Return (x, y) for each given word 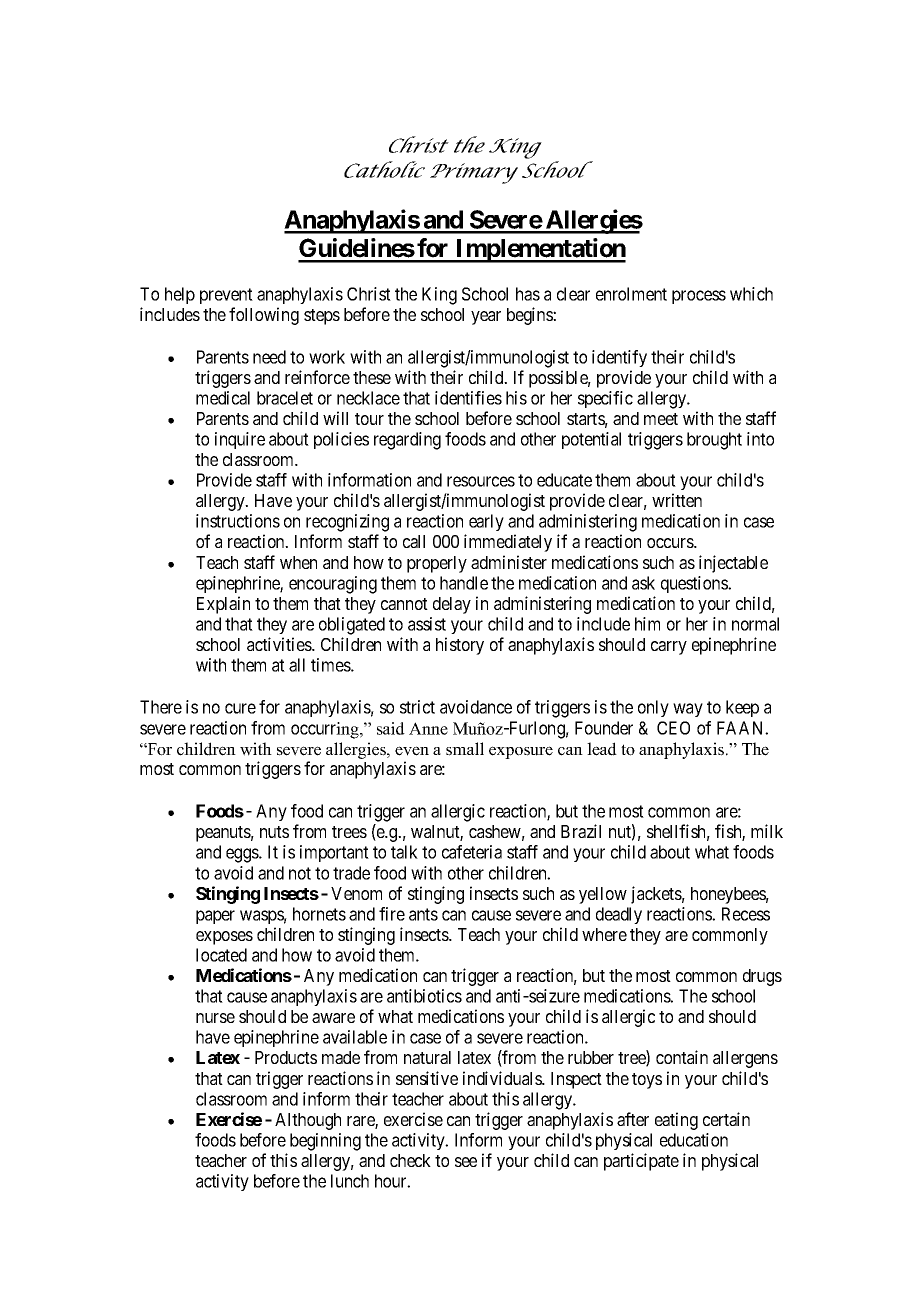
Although (308, 1121)
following (264, 316)
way (688, 710)
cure (240, 708)
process (699, 297)
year (486, 318)
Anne (428, 728)
